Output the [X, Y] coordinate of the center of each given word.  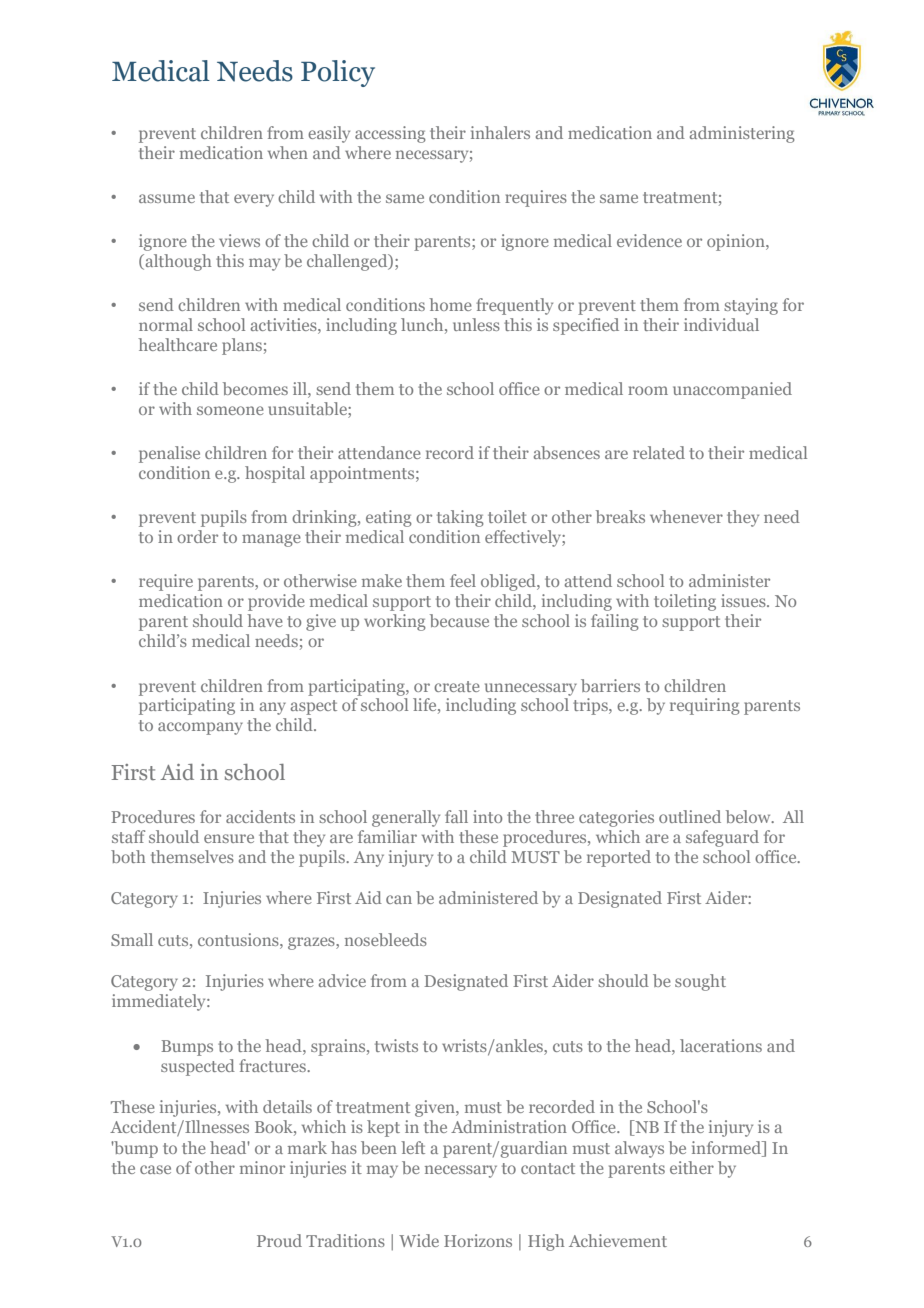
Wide [419, 1240]
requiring [705, 706]
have [265, 620]
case [155, 1169]
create [457, 686]
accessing [390, 134]
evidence [649, 240]
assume [167, 198]
